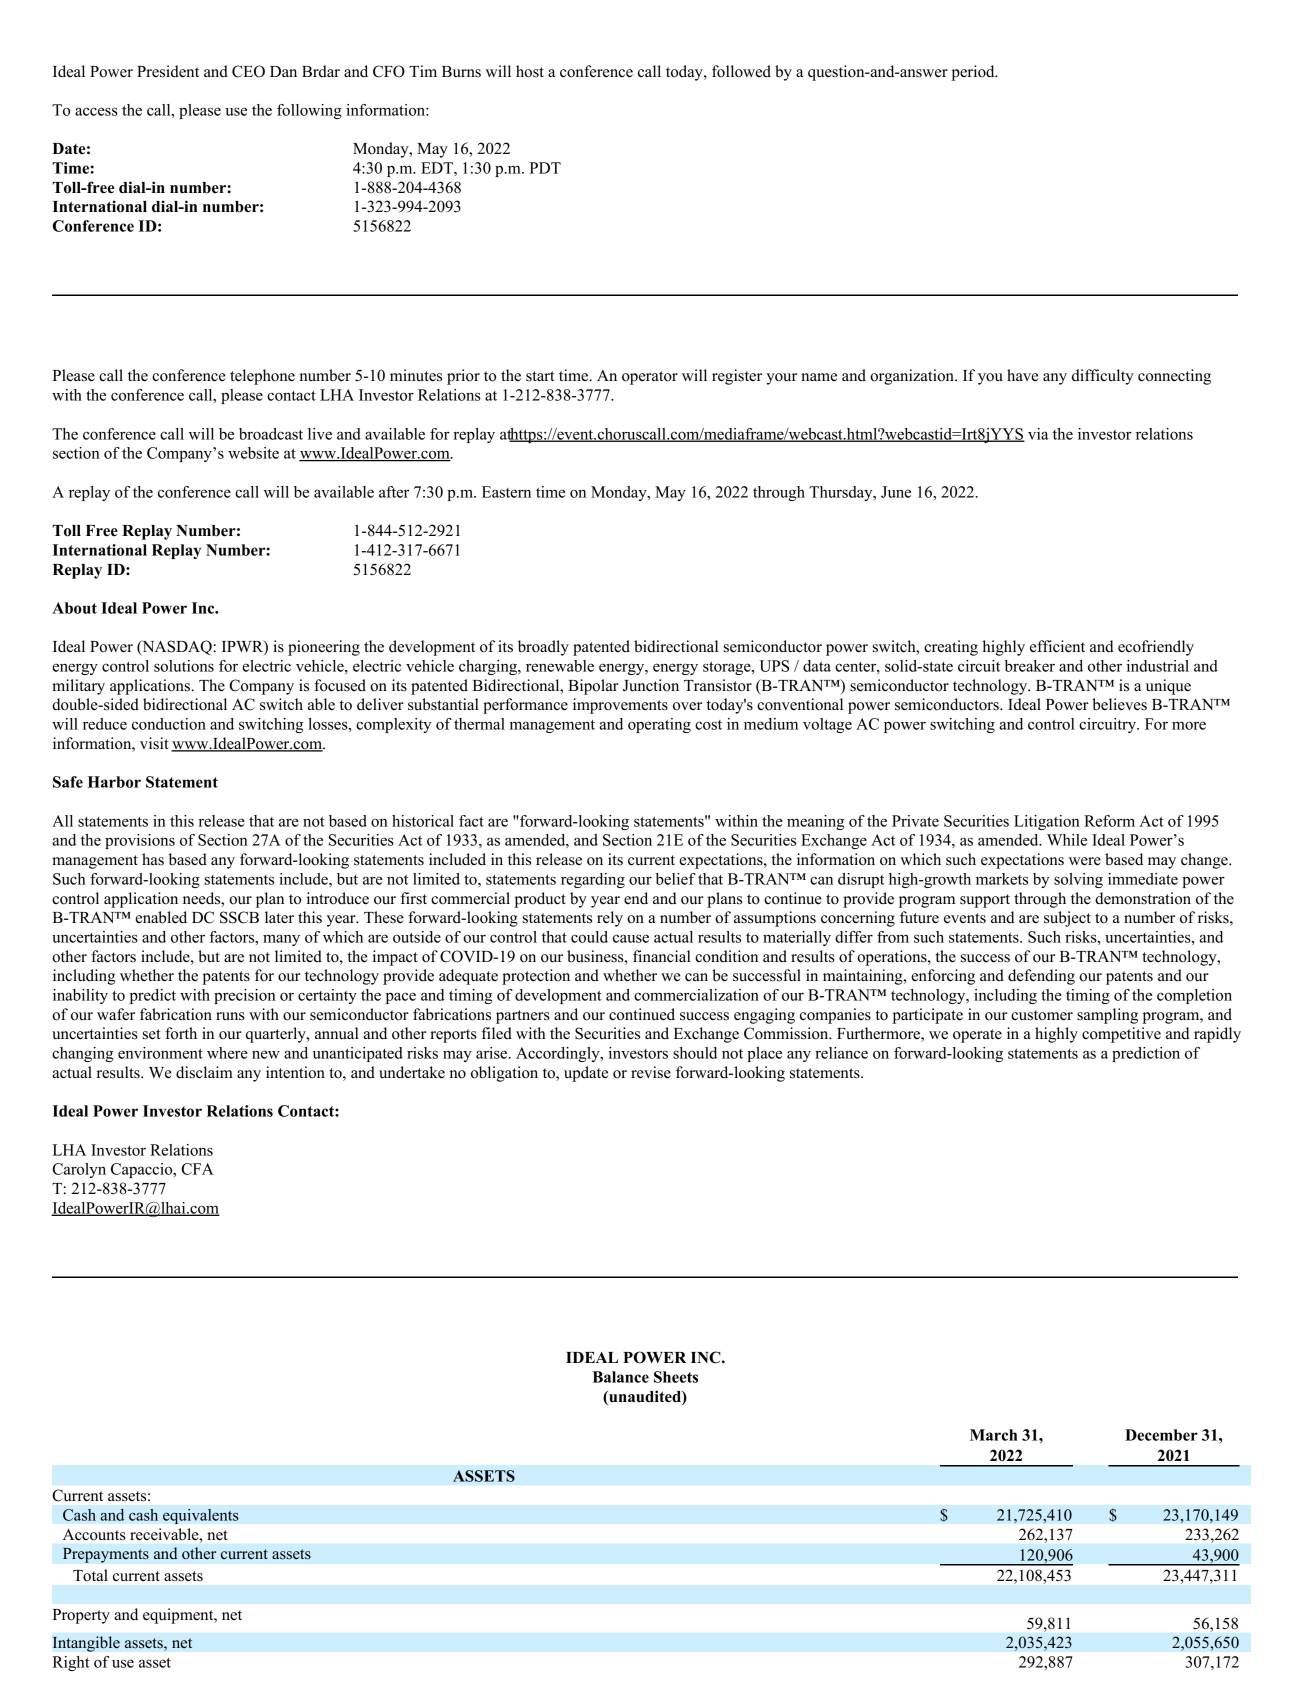 The image size is (1316, 1703). Describe the element at coordinates (545, 168) in the screenshot. I see `PDT` at that location.
